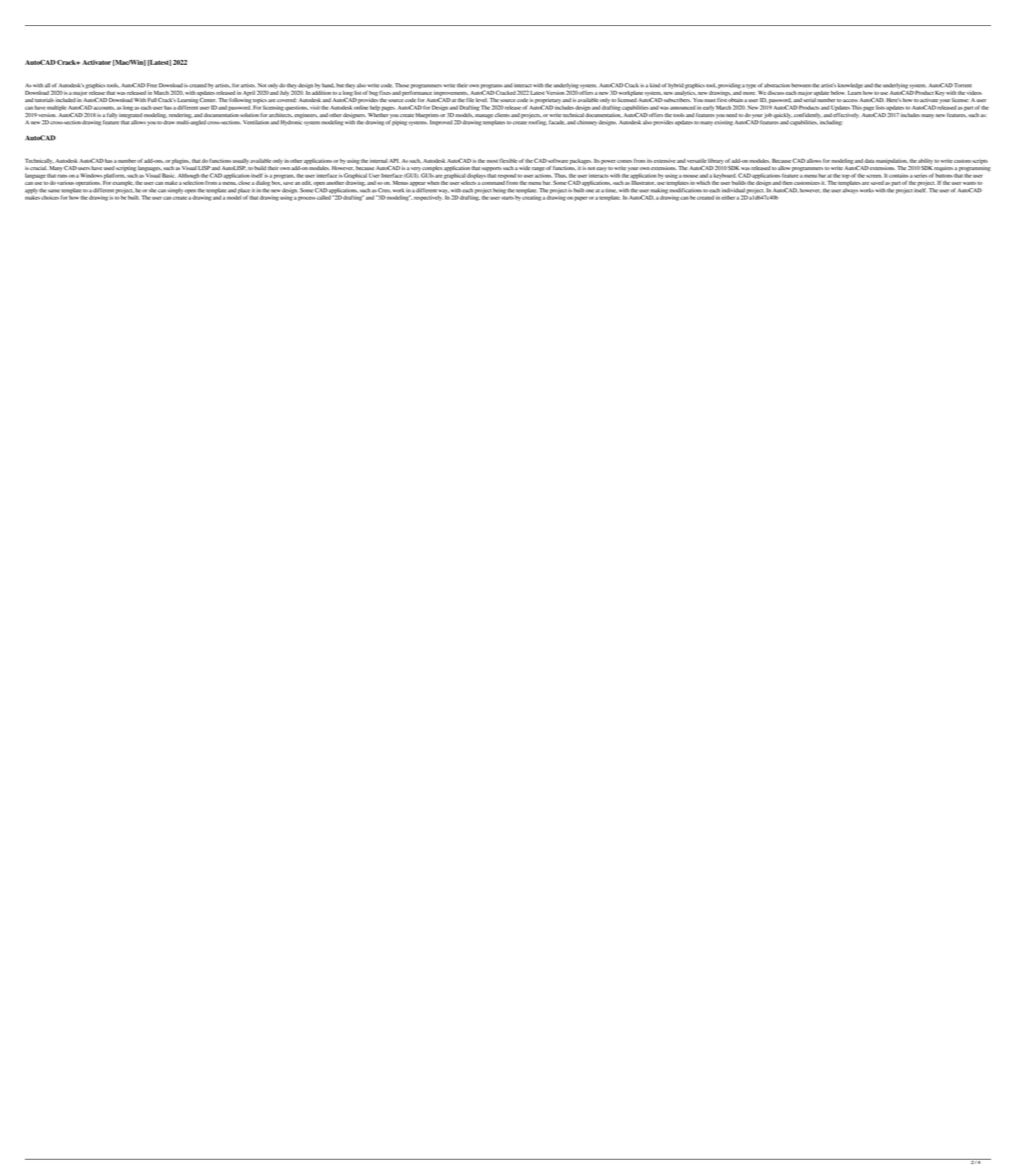 The width and height of the page is (1016, 1176). What do you see at coordinates (402, 85) in the page?
I see `Those` at bounding box center [402, 85].
